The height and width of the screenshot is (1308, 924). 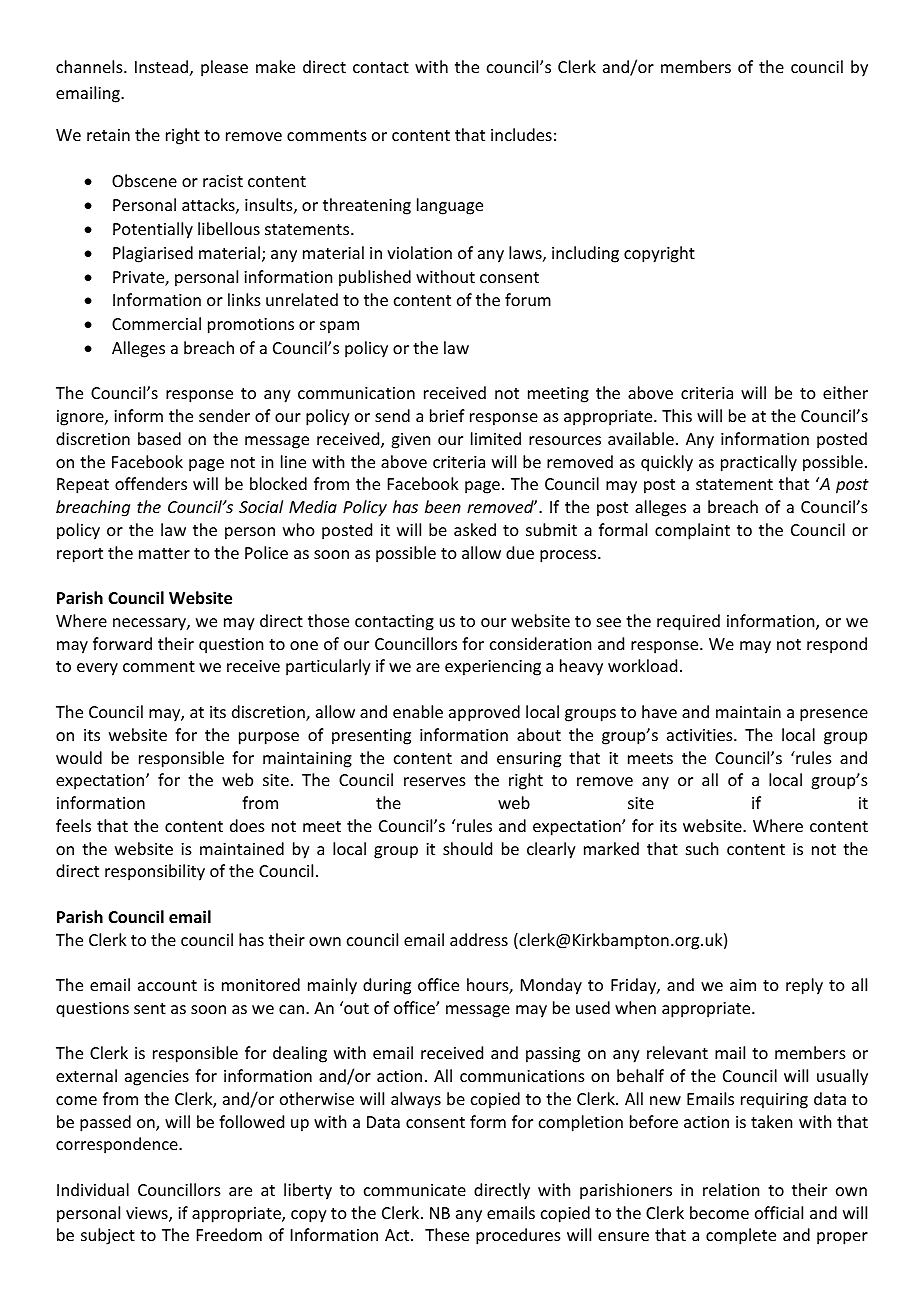 What do you see at coordinates (161, 66) in the screenshot?
I see `Instead` at bounding box center [161, 66].
